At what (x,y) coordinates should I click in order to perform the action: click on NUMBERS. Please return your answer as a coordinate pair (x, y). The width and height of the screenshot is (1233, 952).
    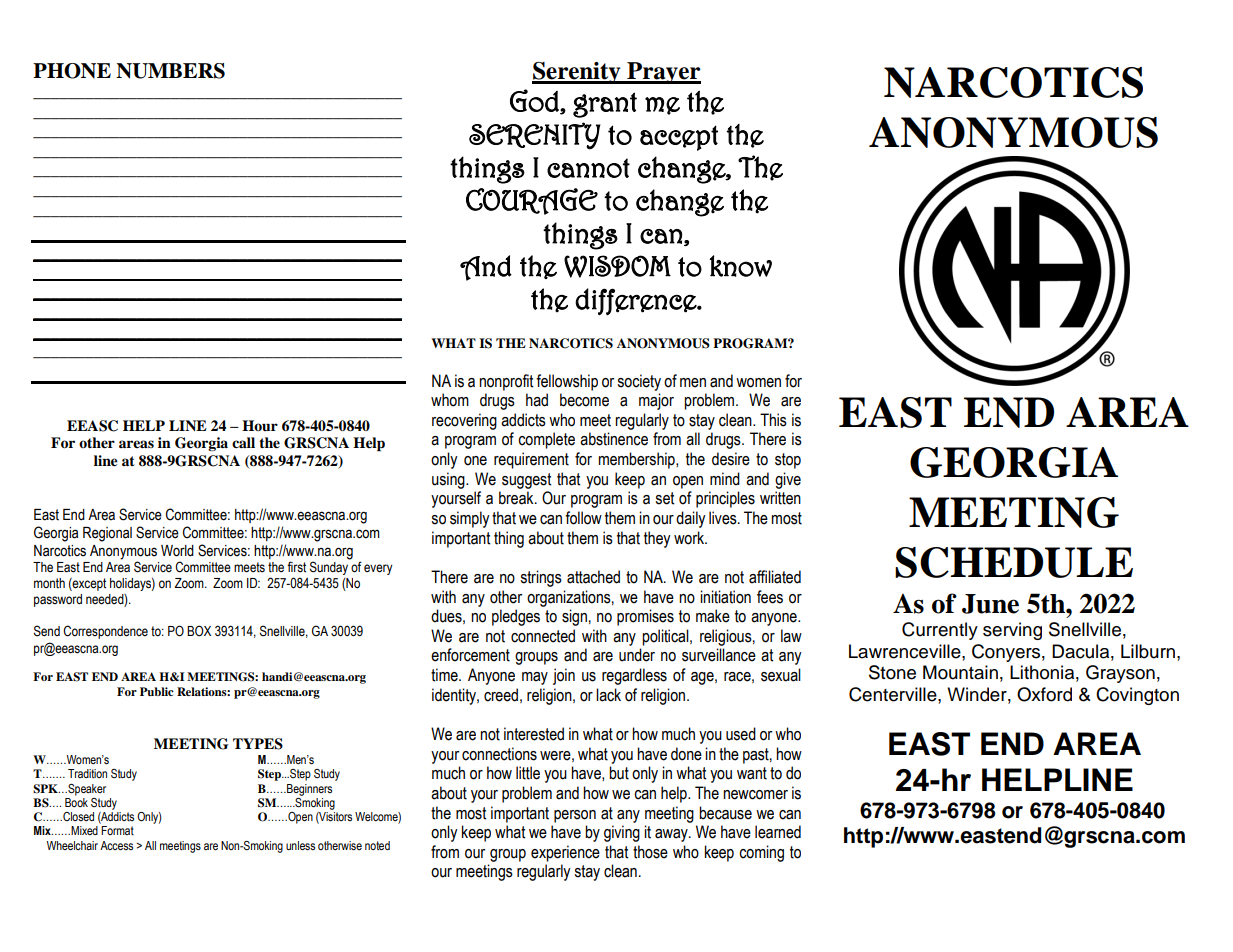
    Looking at the image, I should click on (170, 71).
